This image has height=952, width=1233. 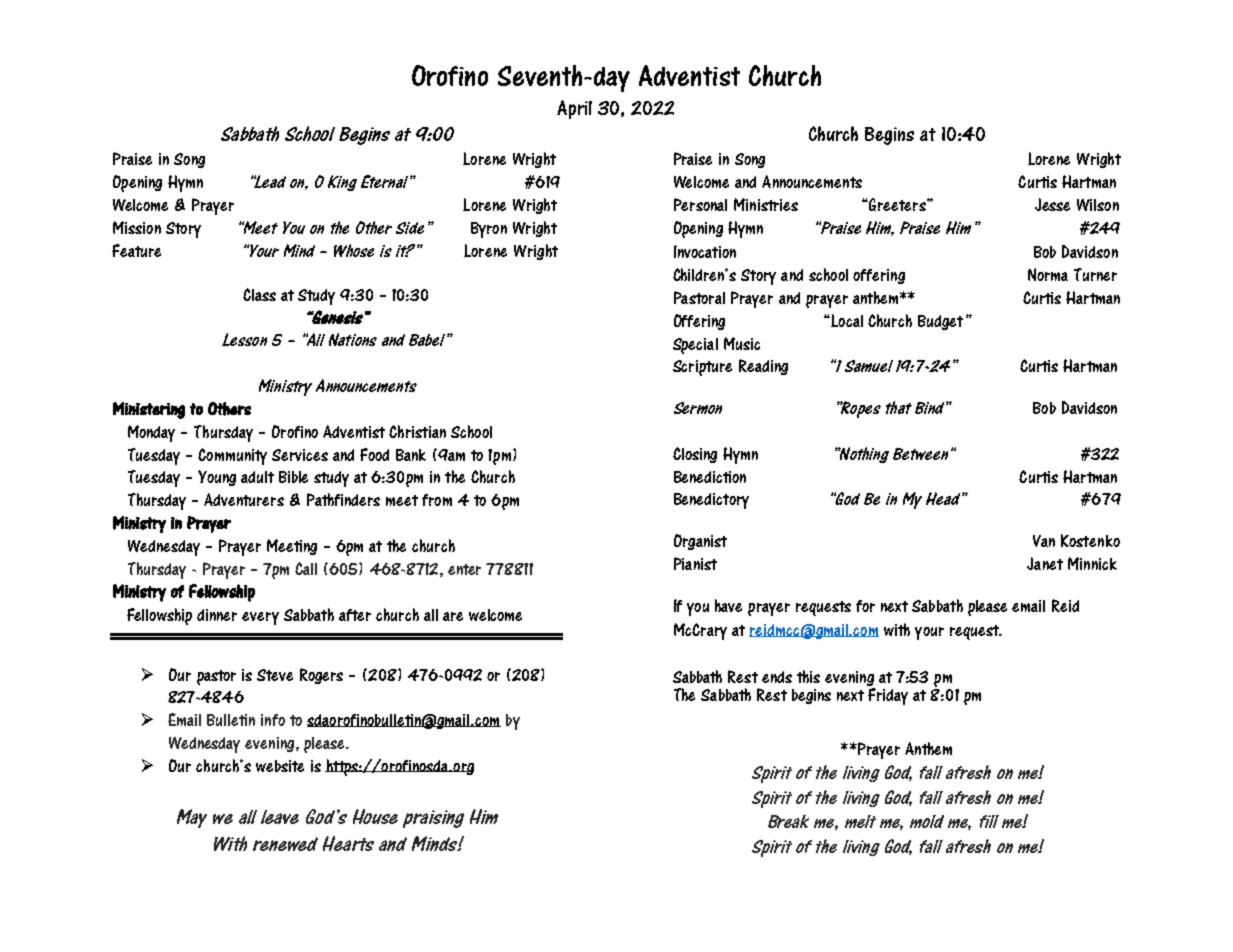 What do you see at coordinates (574, 109) in the image?
I see `April` at bounding box center [574, 109].
